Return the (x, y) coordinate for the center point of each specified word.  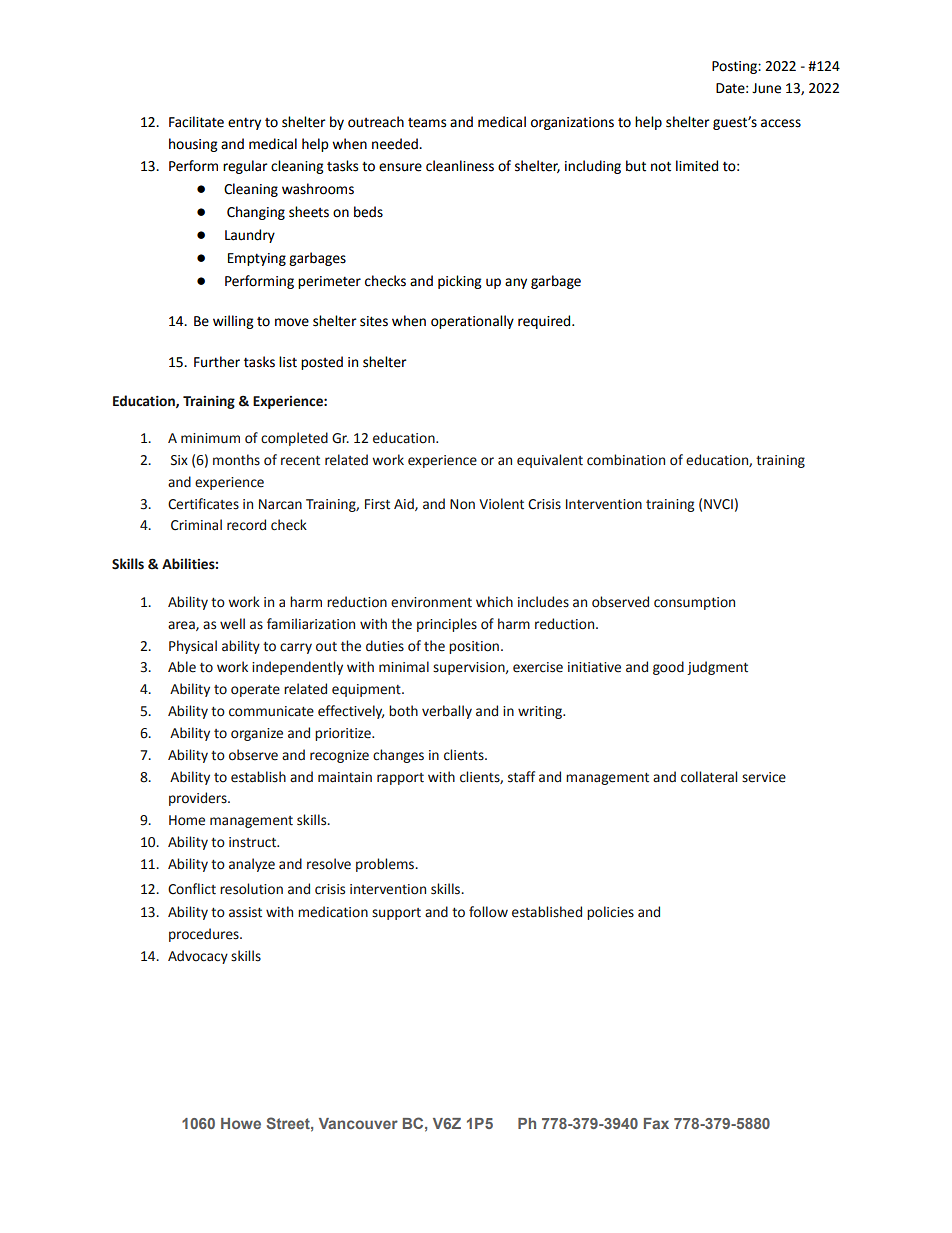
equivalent (550, 461)
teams (427, 123)
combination (626, 460)
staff (521, 777)
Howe (241, 1123)
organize (257, 734)
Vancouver (358, 1123)
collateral (709, 777)
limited (697, 166)
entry (244, 123)
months (236, 460)
